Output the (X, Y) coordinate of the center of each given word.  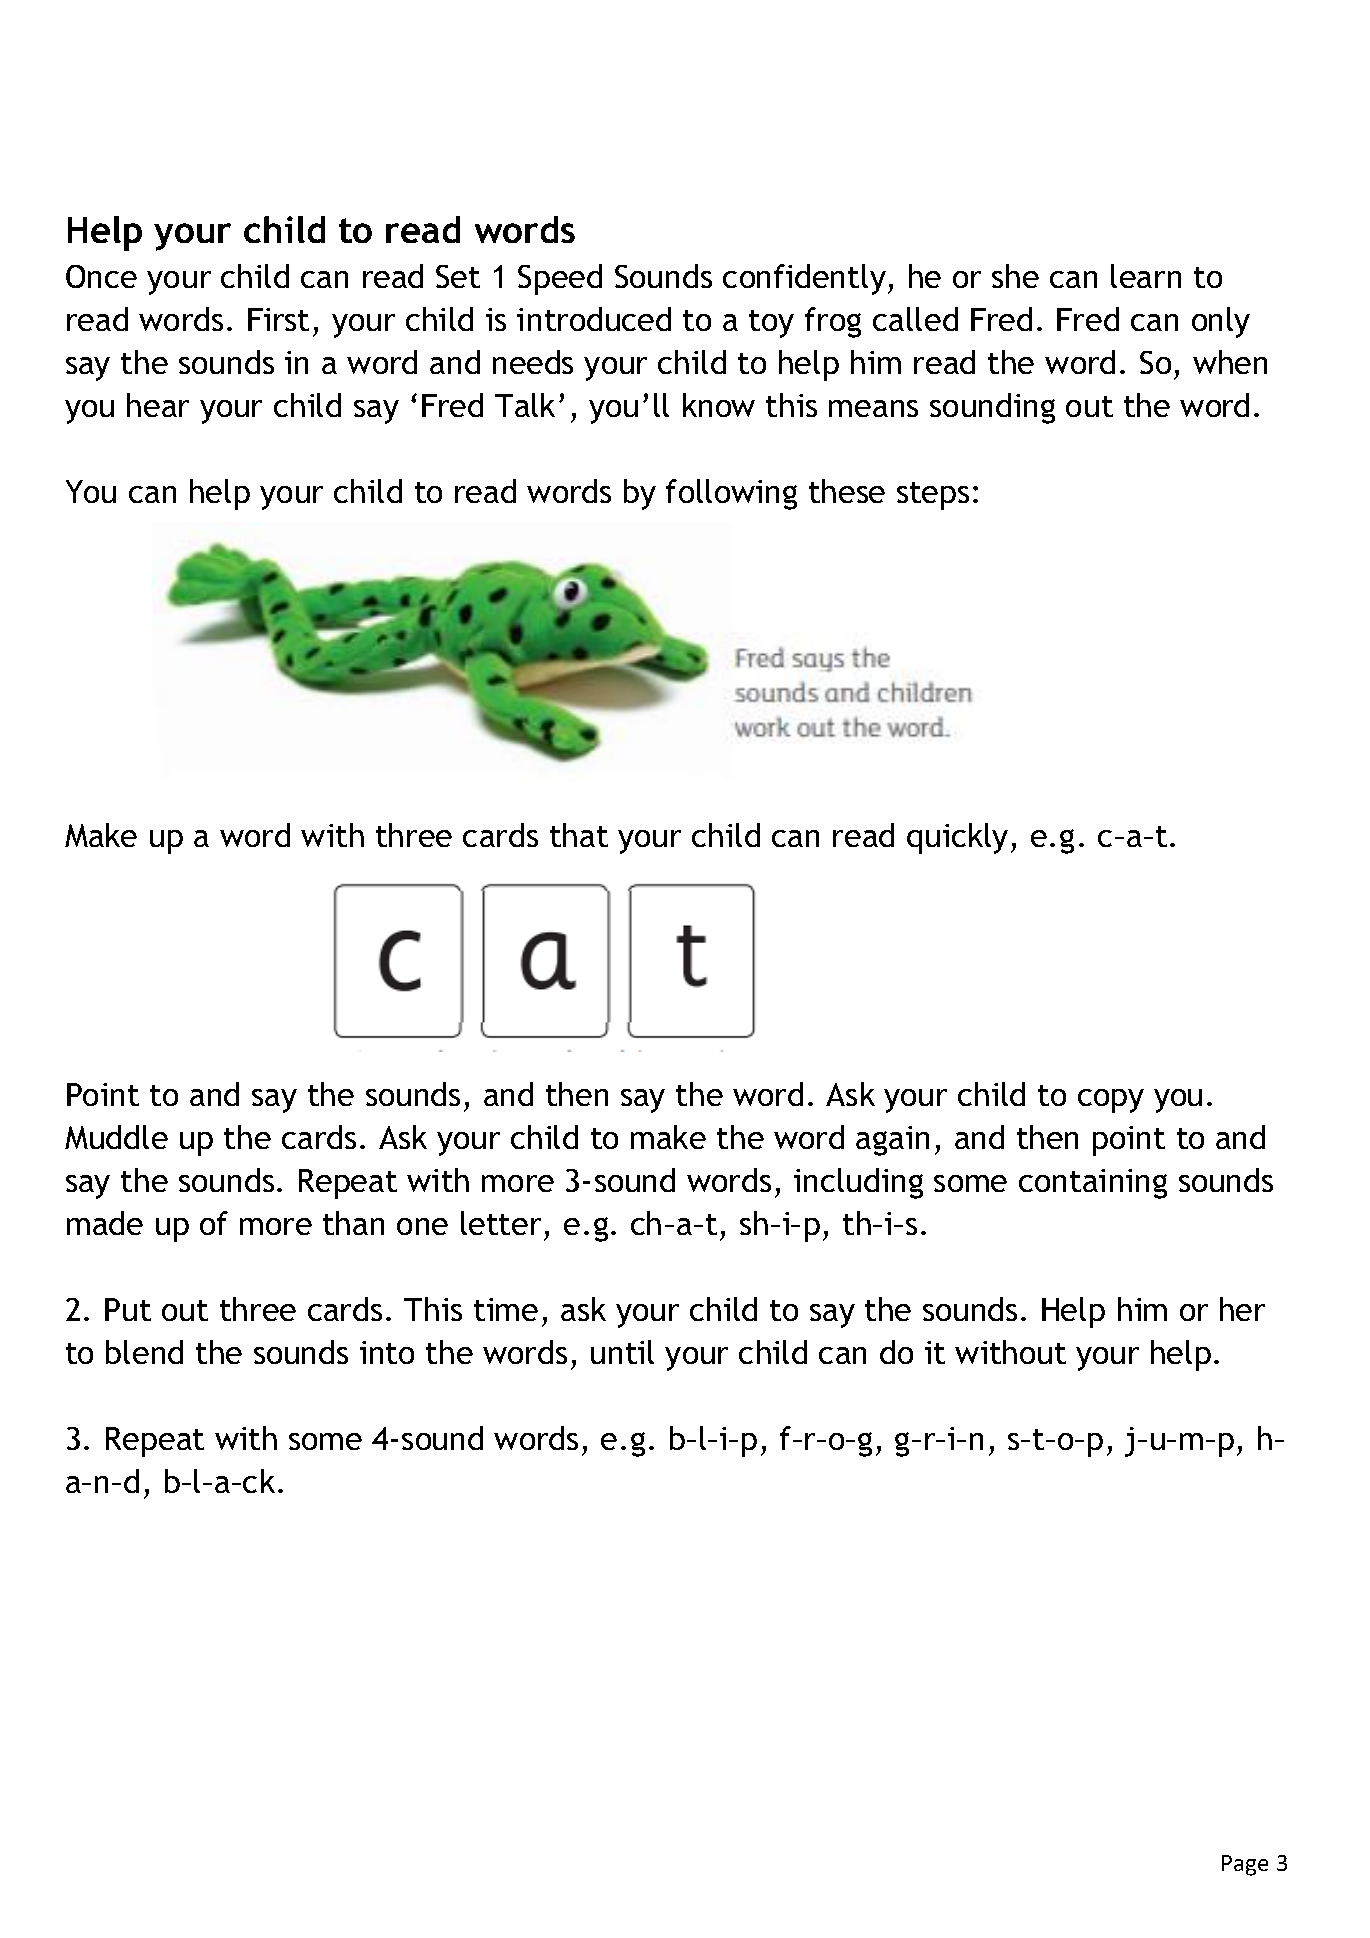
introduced (594, 319)
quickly (957, 838)
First (278, 319)
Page (1245, 1865)
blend (144, 1352)
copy (1111, 1101)
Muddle (116, 1137)
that (579, 835)
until (622, 1352)
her (1242, 1309)
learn (1146, 276)
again (892, 1141)
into (387, 1352)
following (731, 494)
